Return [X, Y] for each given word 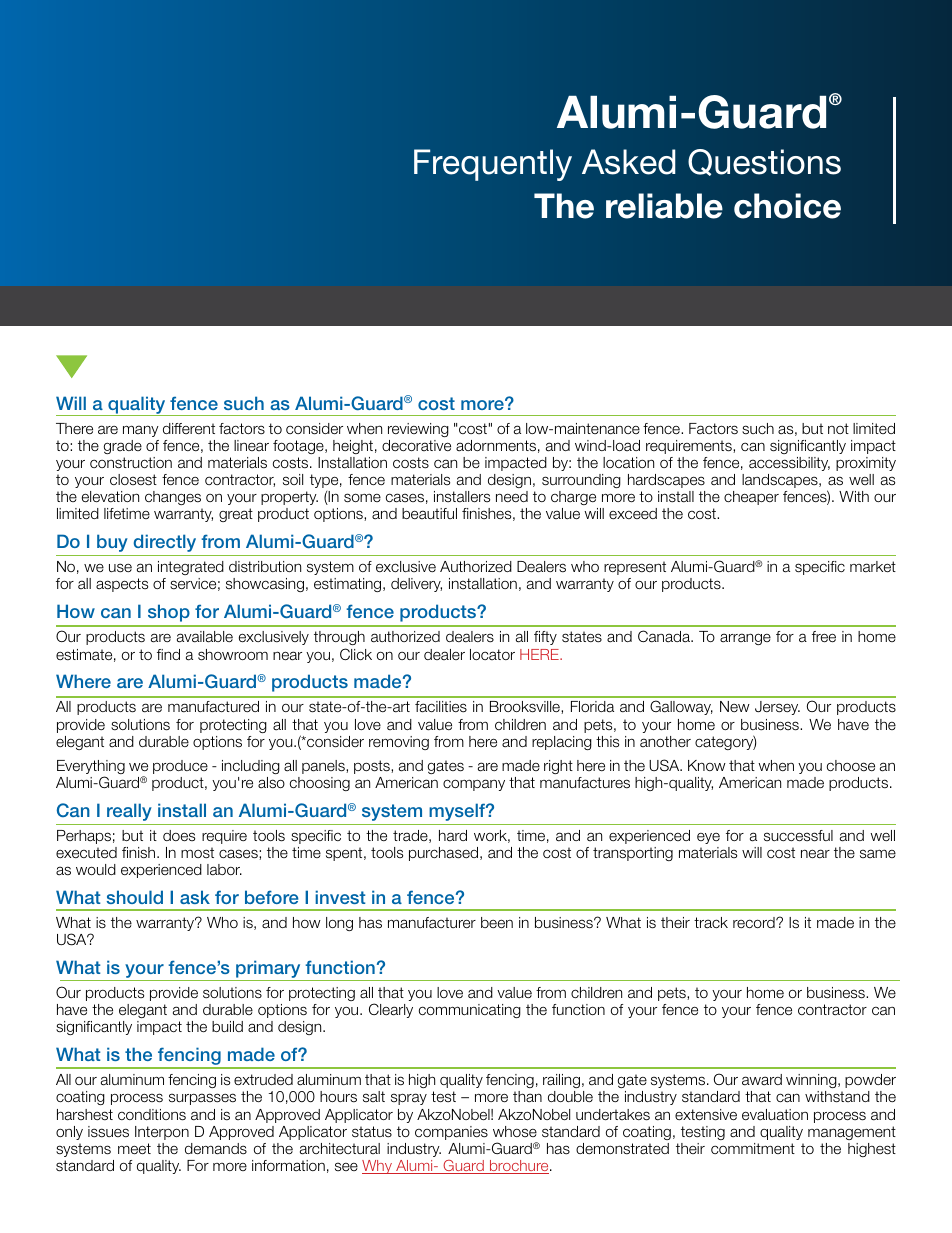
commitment [753, 1148]
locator [492, 654]
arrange [745, 639]
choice [787, 206]
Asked [628, 162]
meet [134, 1149]
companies [451, 1133]
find [168, 654]
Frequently [493, 165]
